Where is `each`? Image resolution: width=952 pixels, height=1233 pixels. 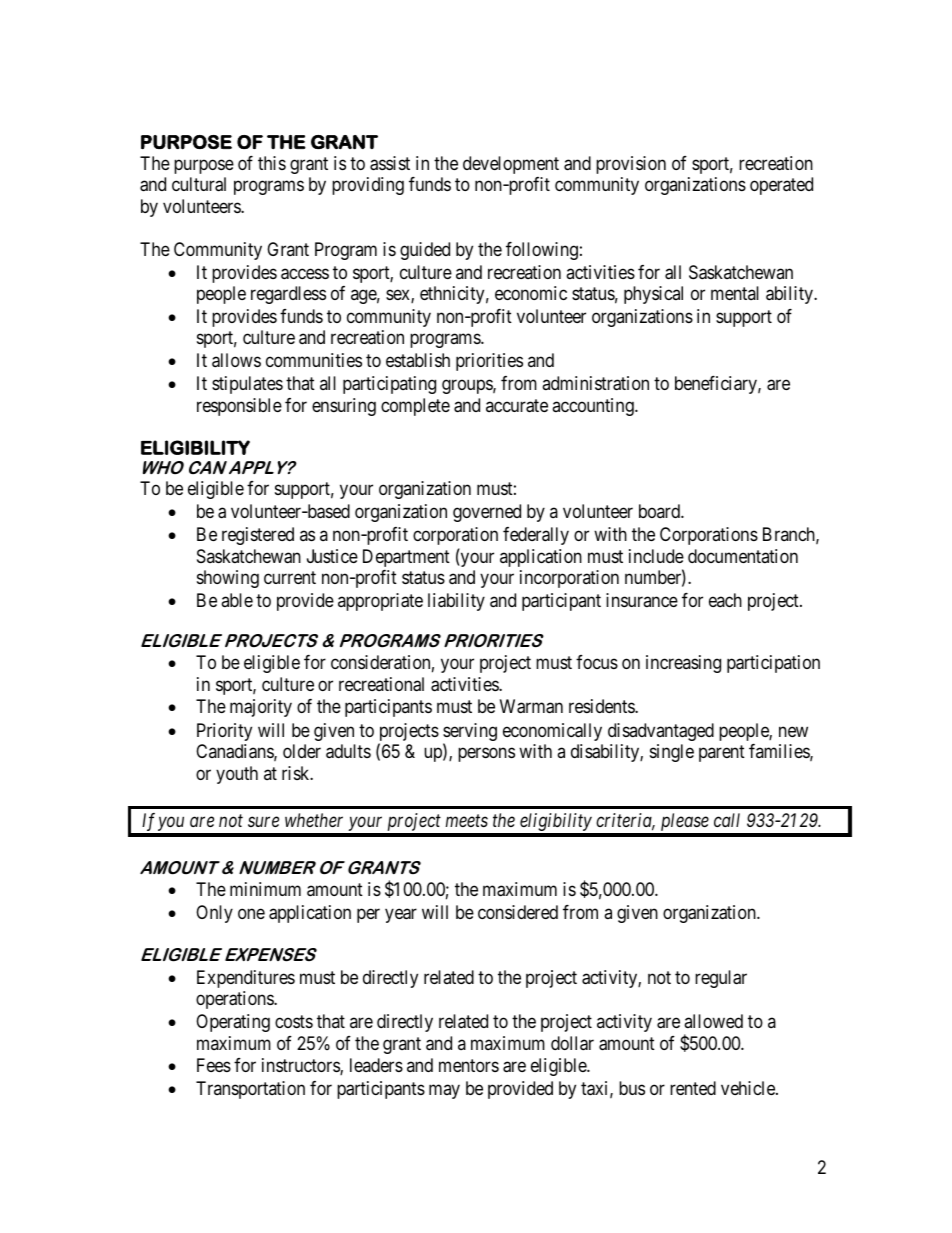 each is located at coordinates (725, 600).
